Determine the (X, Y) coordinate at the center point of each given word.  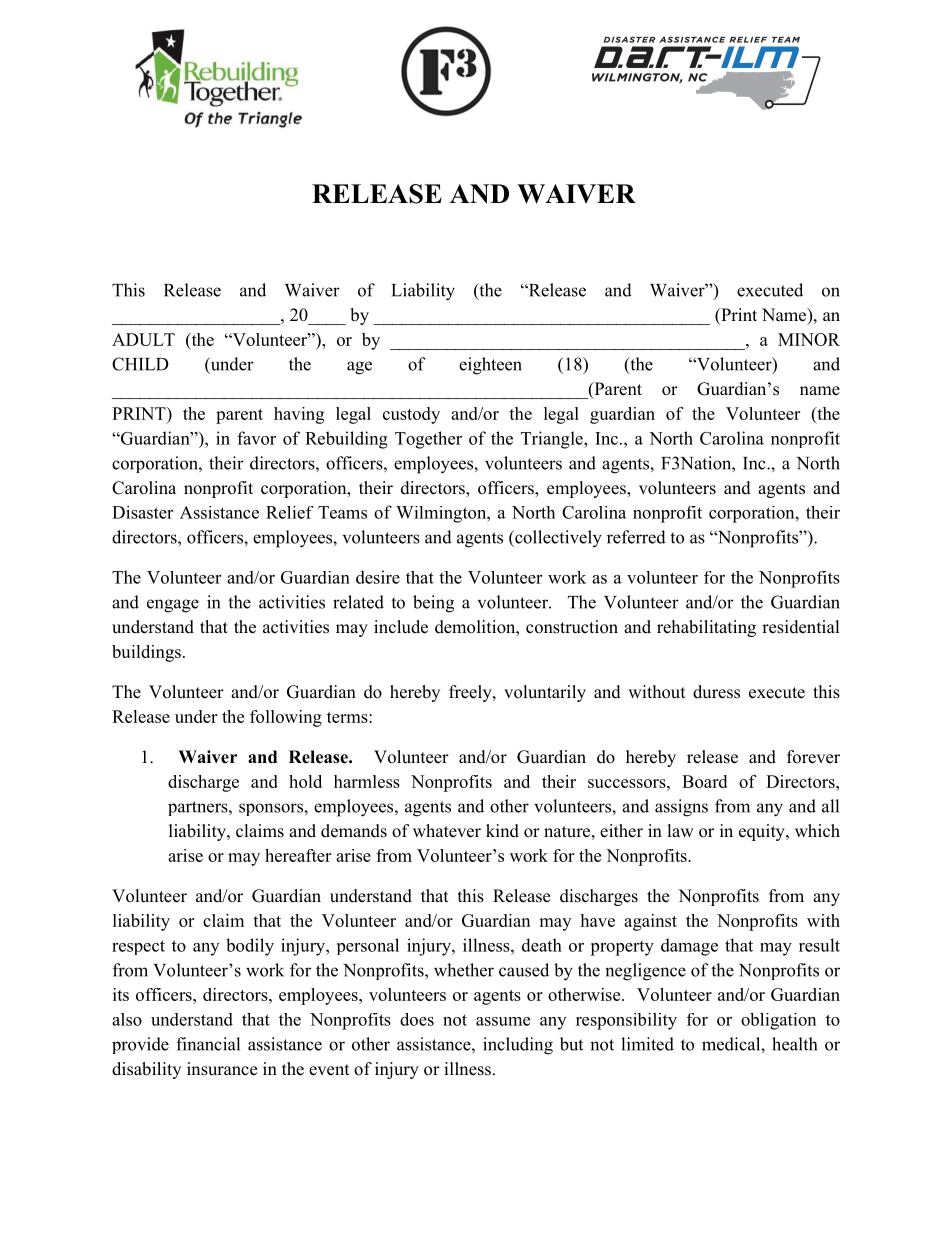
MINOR (809, 339)
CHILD (140, 364)
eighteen (490, 366)
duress (716, 692)
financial (208, 1044)
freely (471, 693)
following (286, 718)
